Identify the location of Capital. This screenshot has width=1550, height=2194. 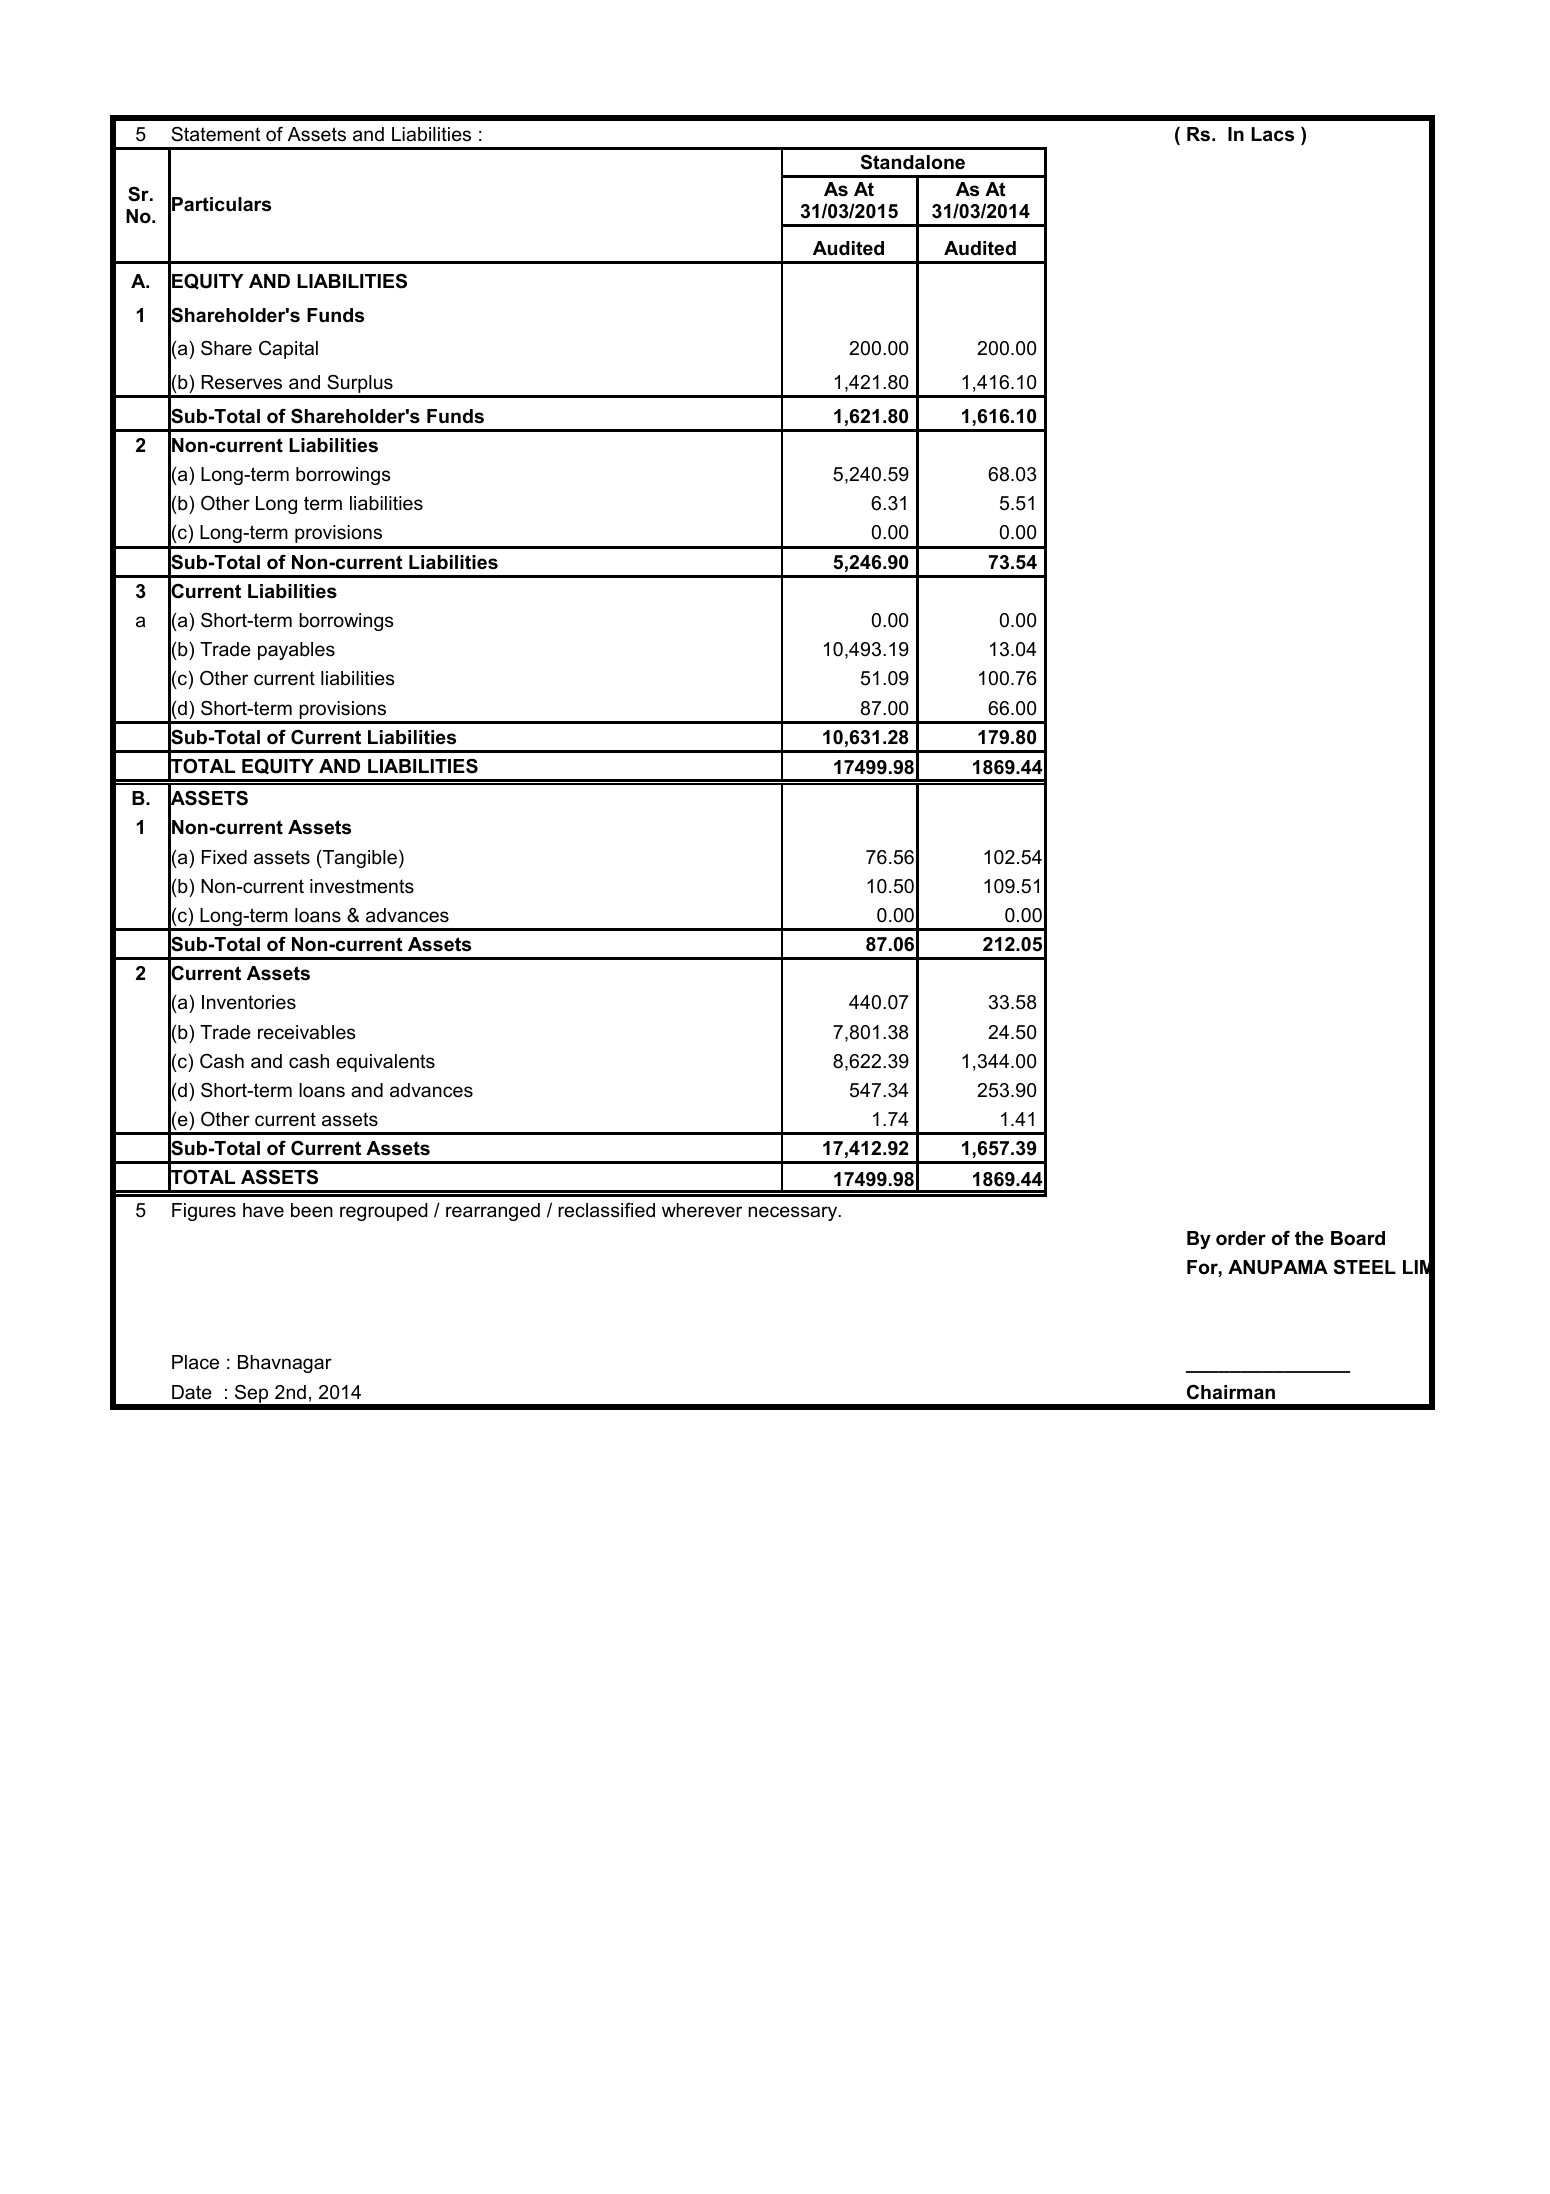
(288, 349).
